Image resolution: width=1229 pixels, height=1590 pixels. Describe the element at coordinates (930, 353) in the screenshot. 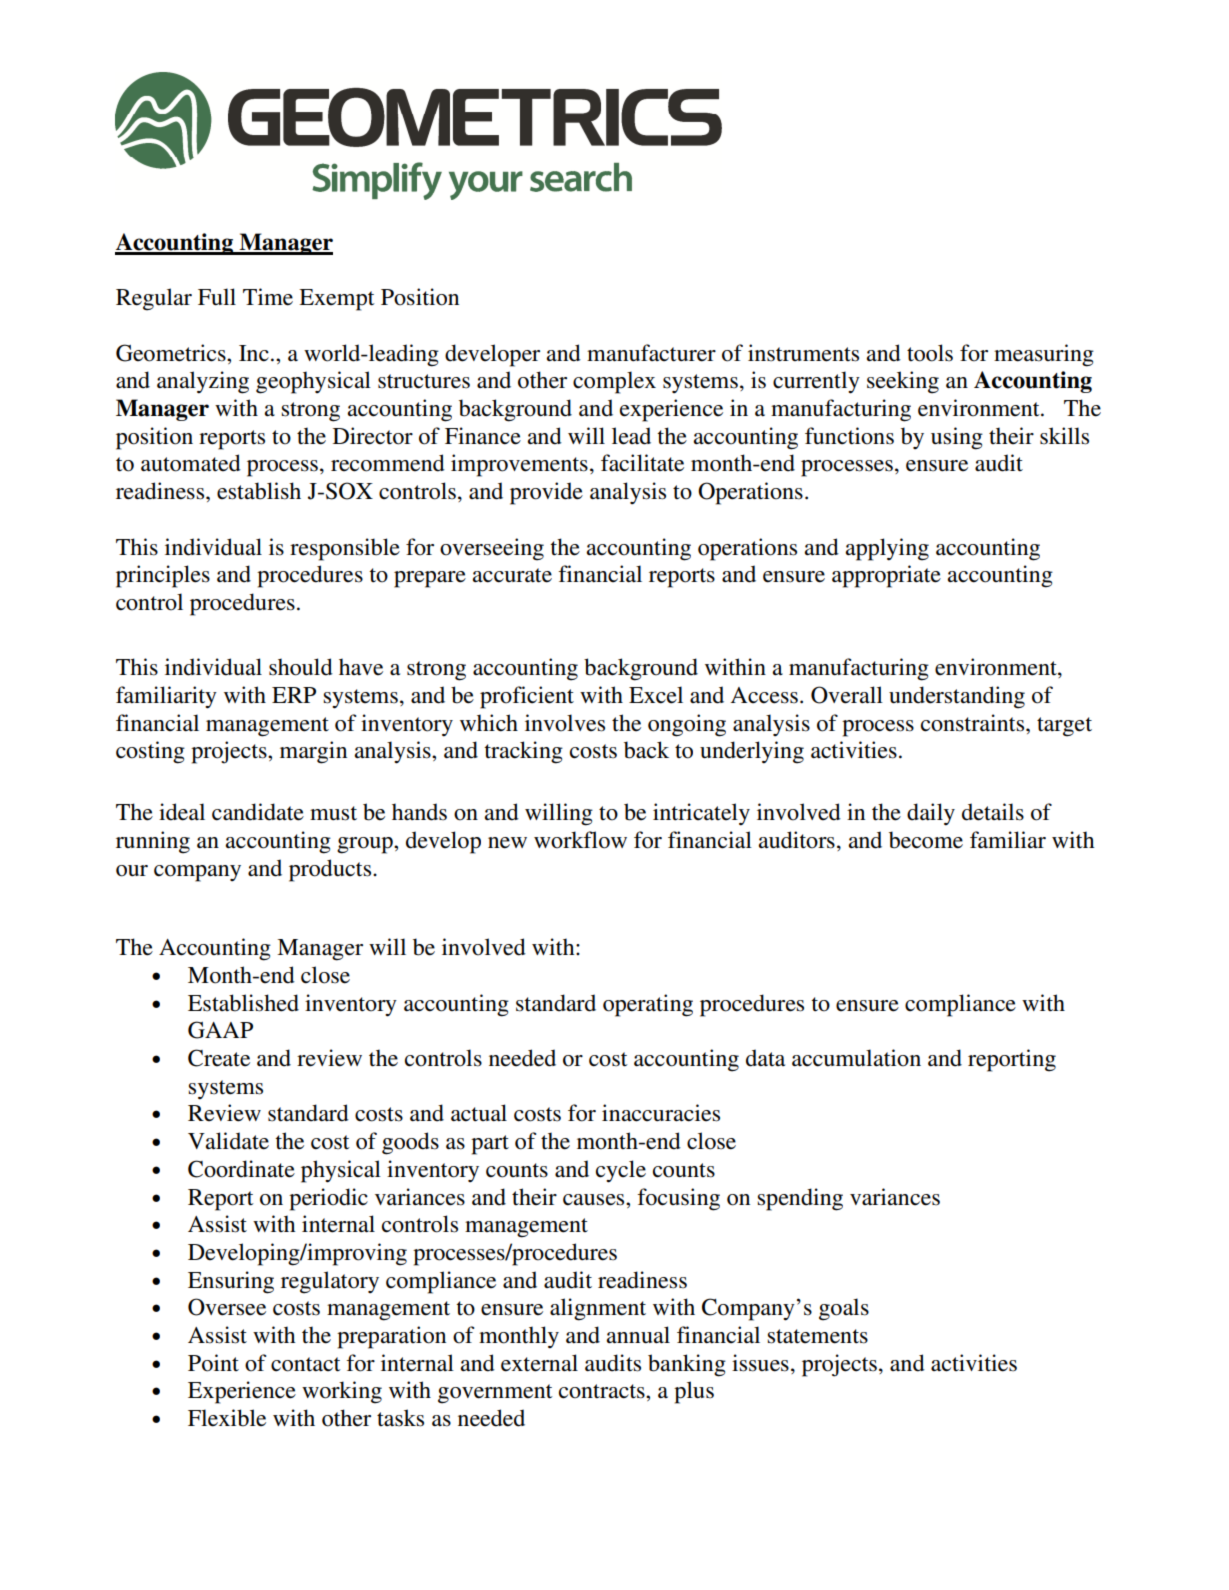

I see `tools` at that location.
